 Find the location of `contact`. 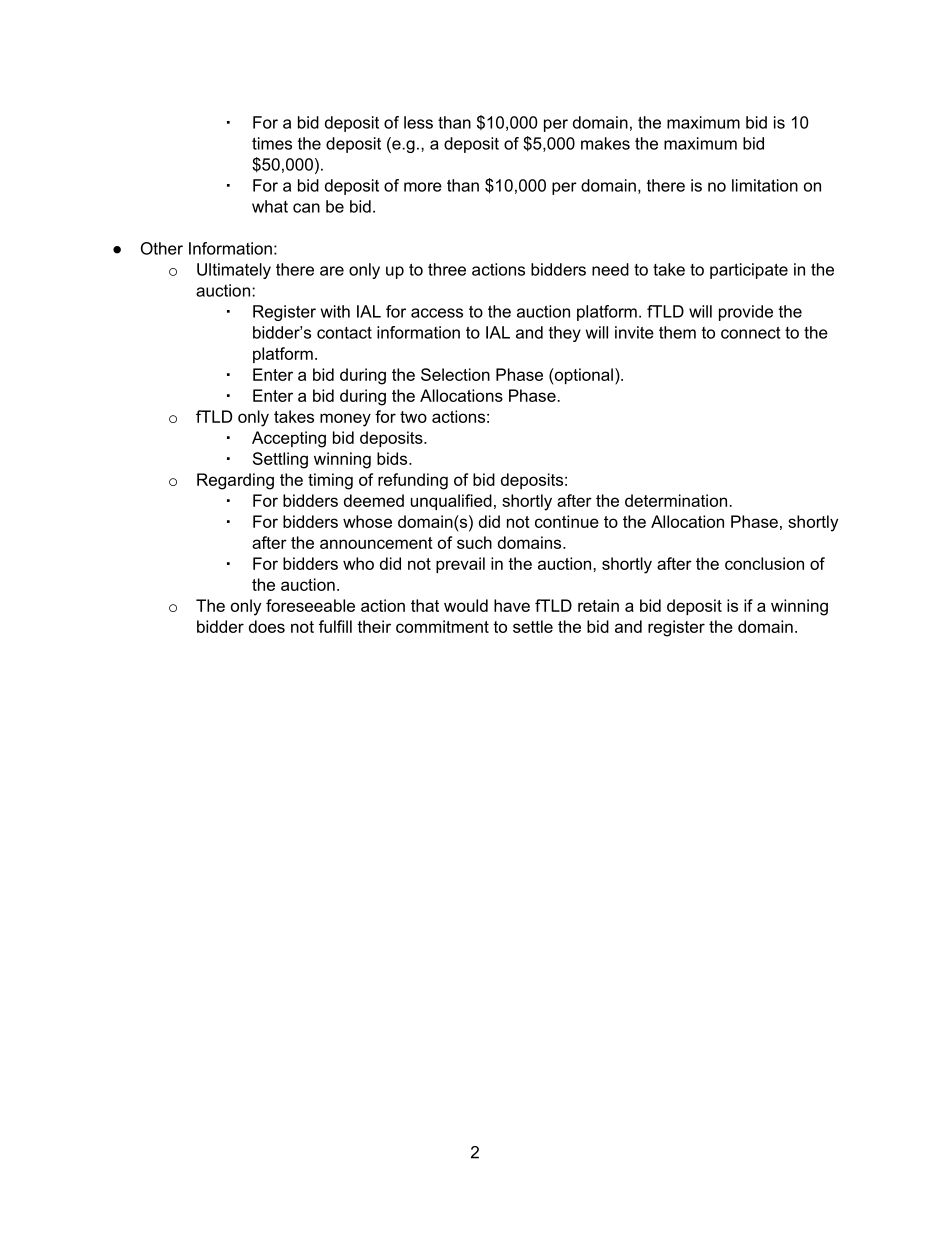

contact is located at coordinates (344, 332).
